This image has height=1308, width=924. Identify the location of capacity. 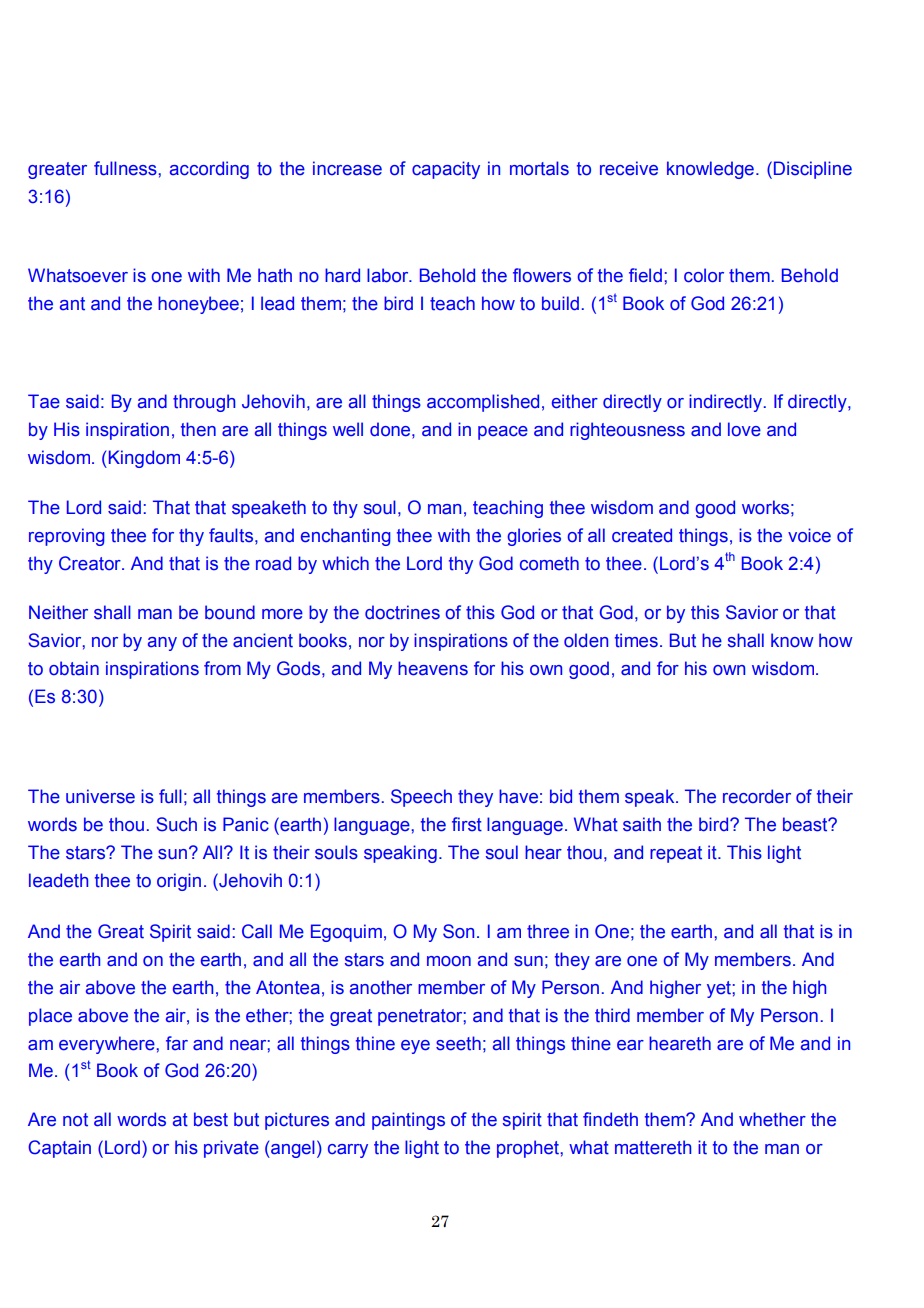
(446, 170).
